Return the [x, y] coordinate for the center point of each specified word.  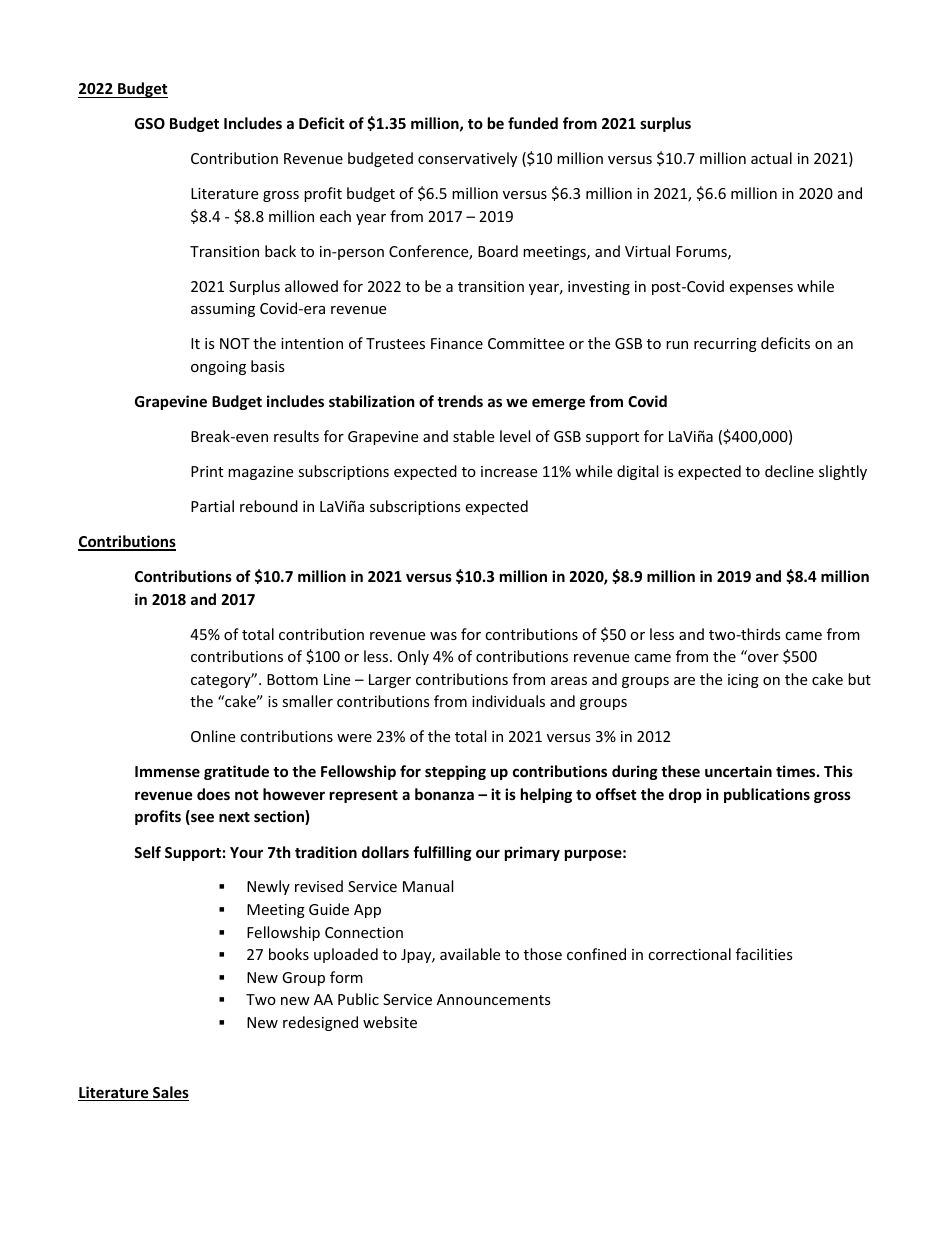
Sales [170, 1093]
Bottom [292, 679]
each [335, 216]
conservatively [467, 159]
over [763, 658]
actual [771, 158]
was [443, 636]
